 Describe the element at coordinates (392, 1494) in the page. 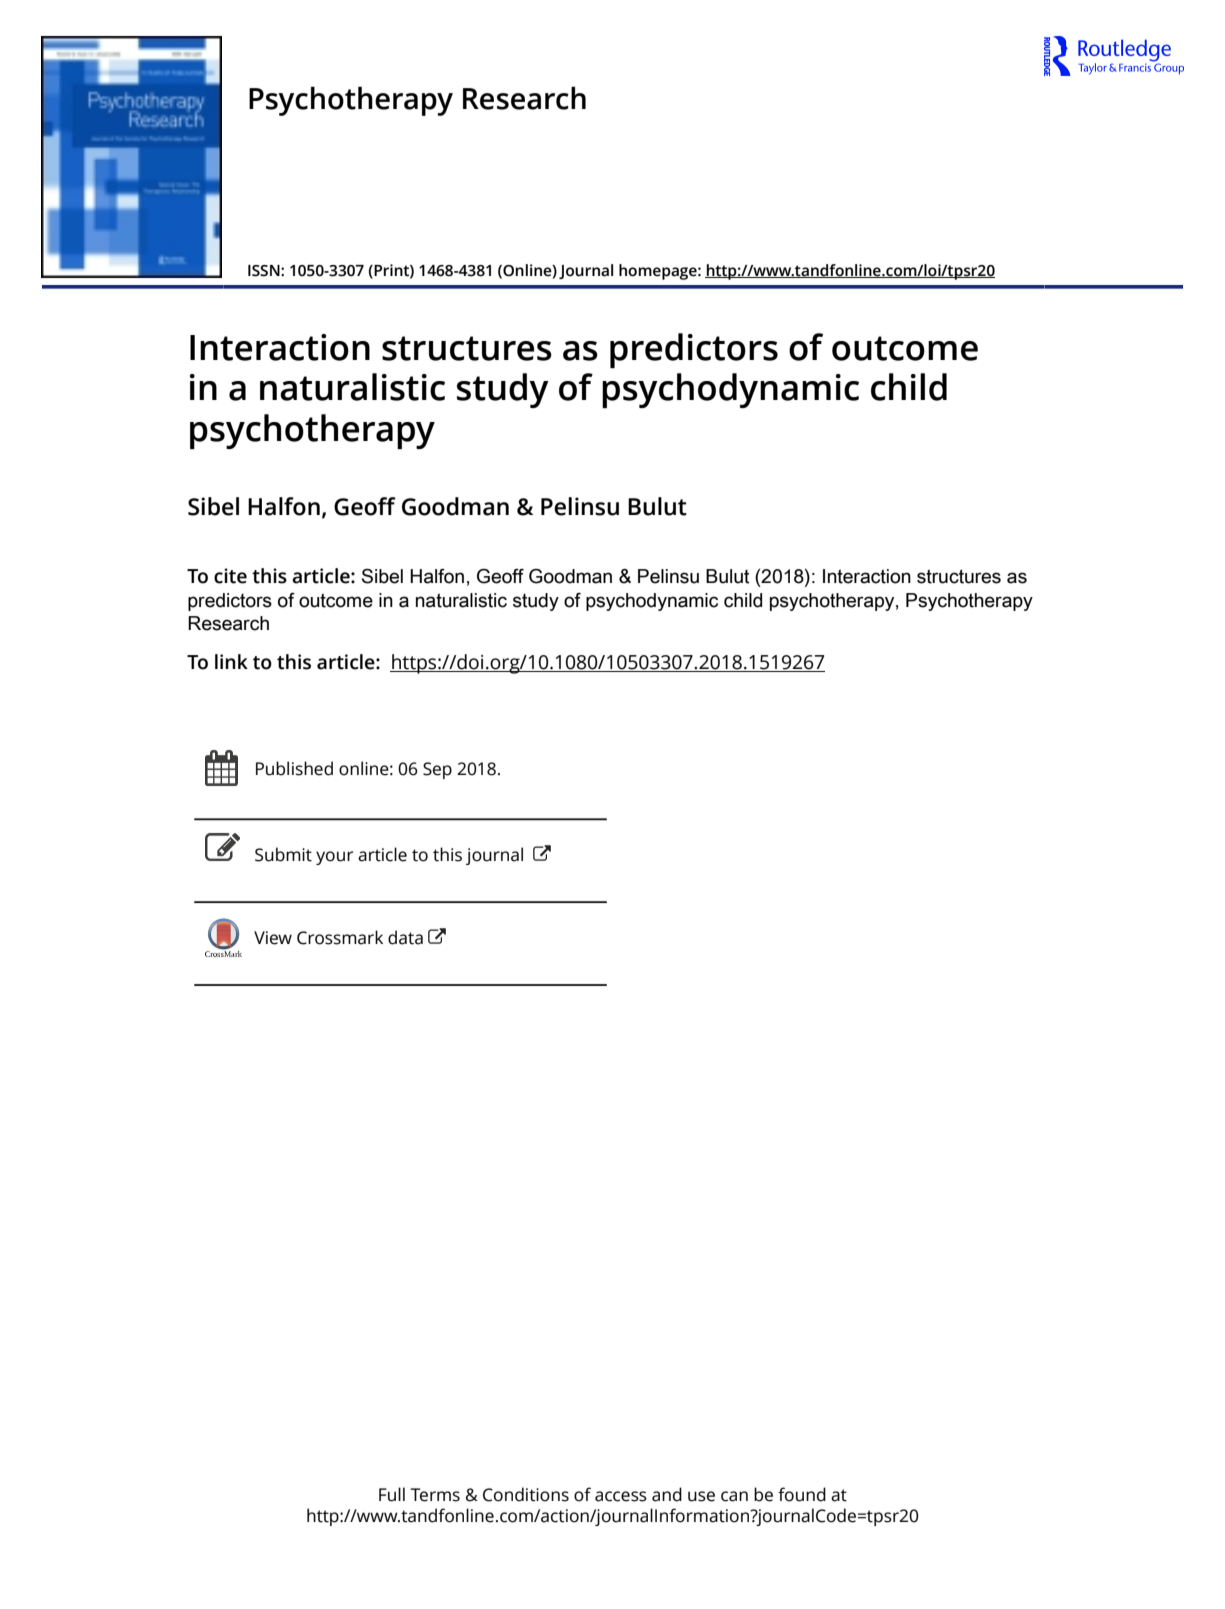

I see `Full` at that location.
